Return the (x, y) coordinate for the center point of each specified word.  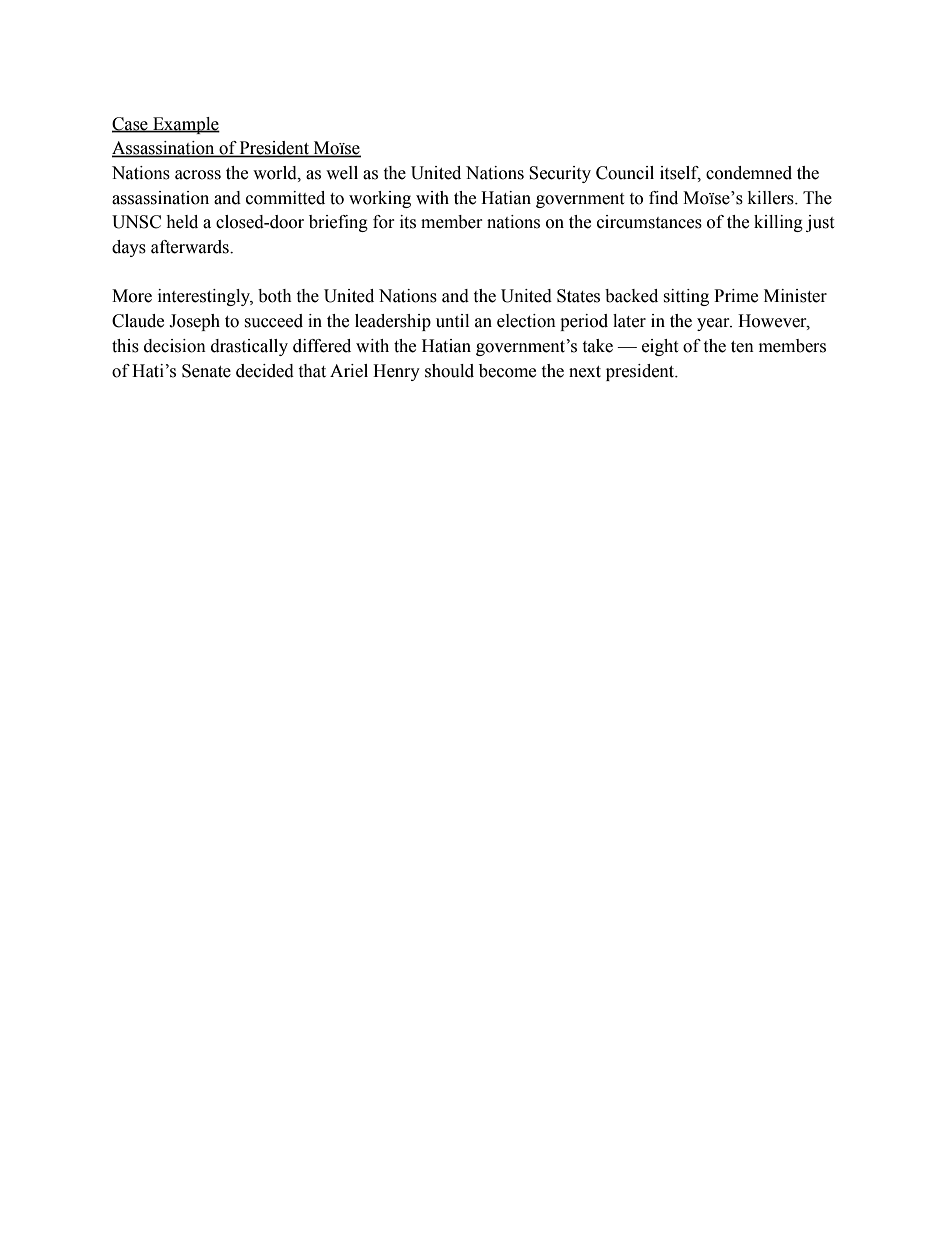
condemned (749, 173)
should (449, 371)
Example (185, 125)
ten (742, 347)
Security (560, 174)
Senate (206, 371)
